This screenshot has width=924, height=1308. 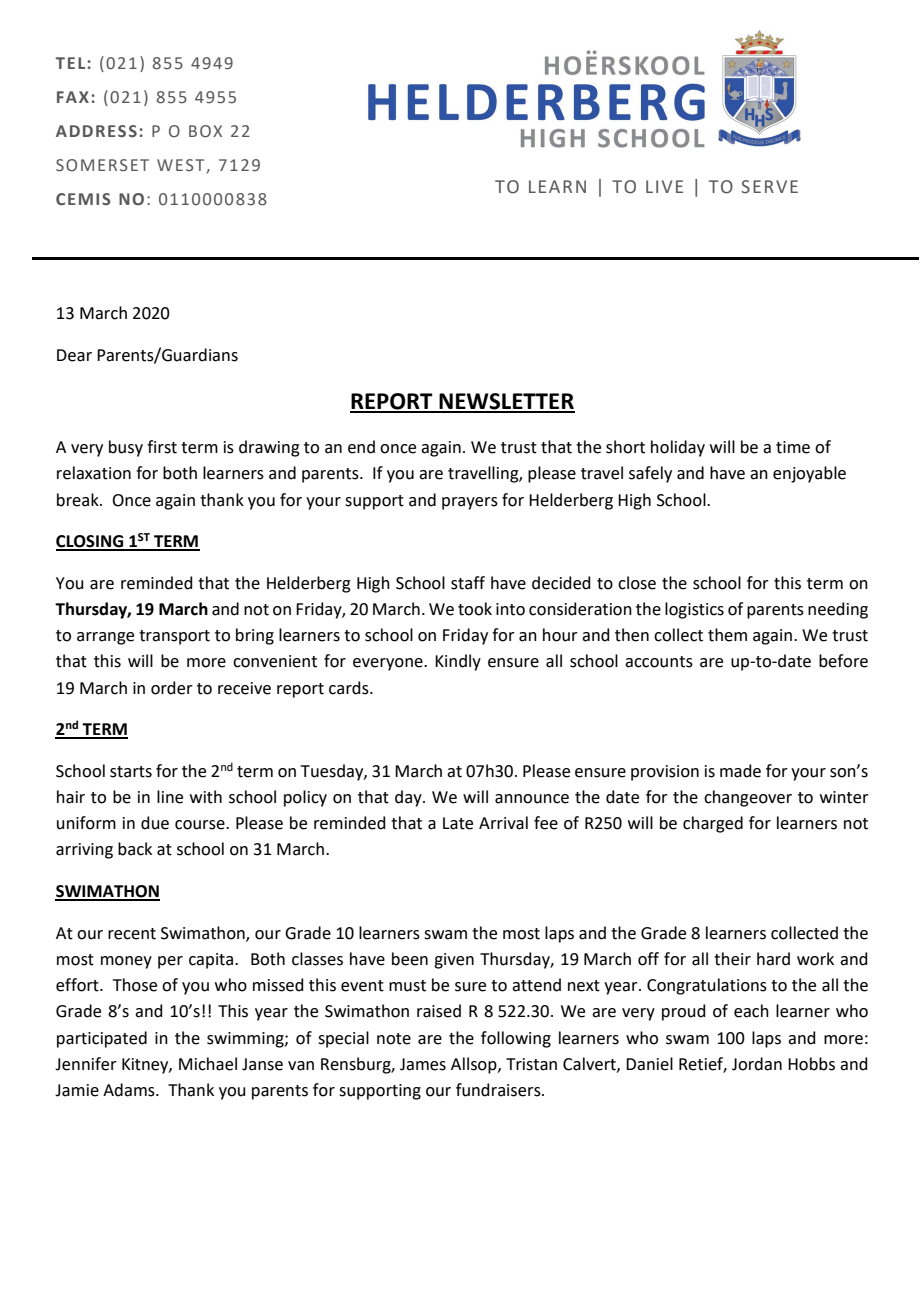 I want to click on Allsop, so click(x=475, y=1065).
